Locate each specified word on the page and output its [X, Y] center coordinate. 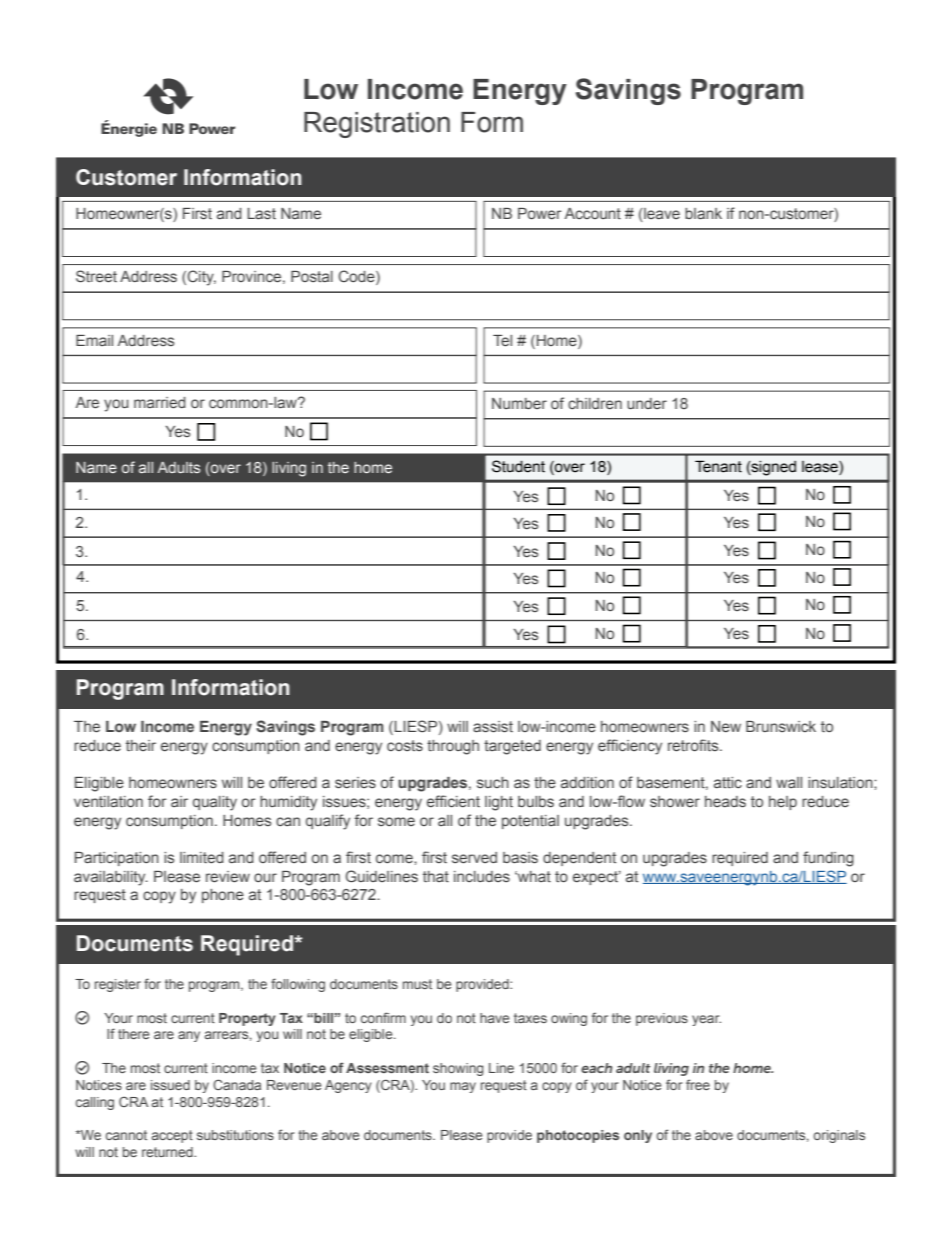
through [453, 747]
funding [828, 859]
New [726, 726]
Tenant [718, 466]
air [179, 801]
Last [261, 214]
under [647, 403]
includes [482, 876]
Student [518, 466]
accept [172, 1136]
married [160, 403]
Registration [377, 125]
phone [223, 896]
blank [703, 213]
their [141, 745]
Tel [502, 341]
